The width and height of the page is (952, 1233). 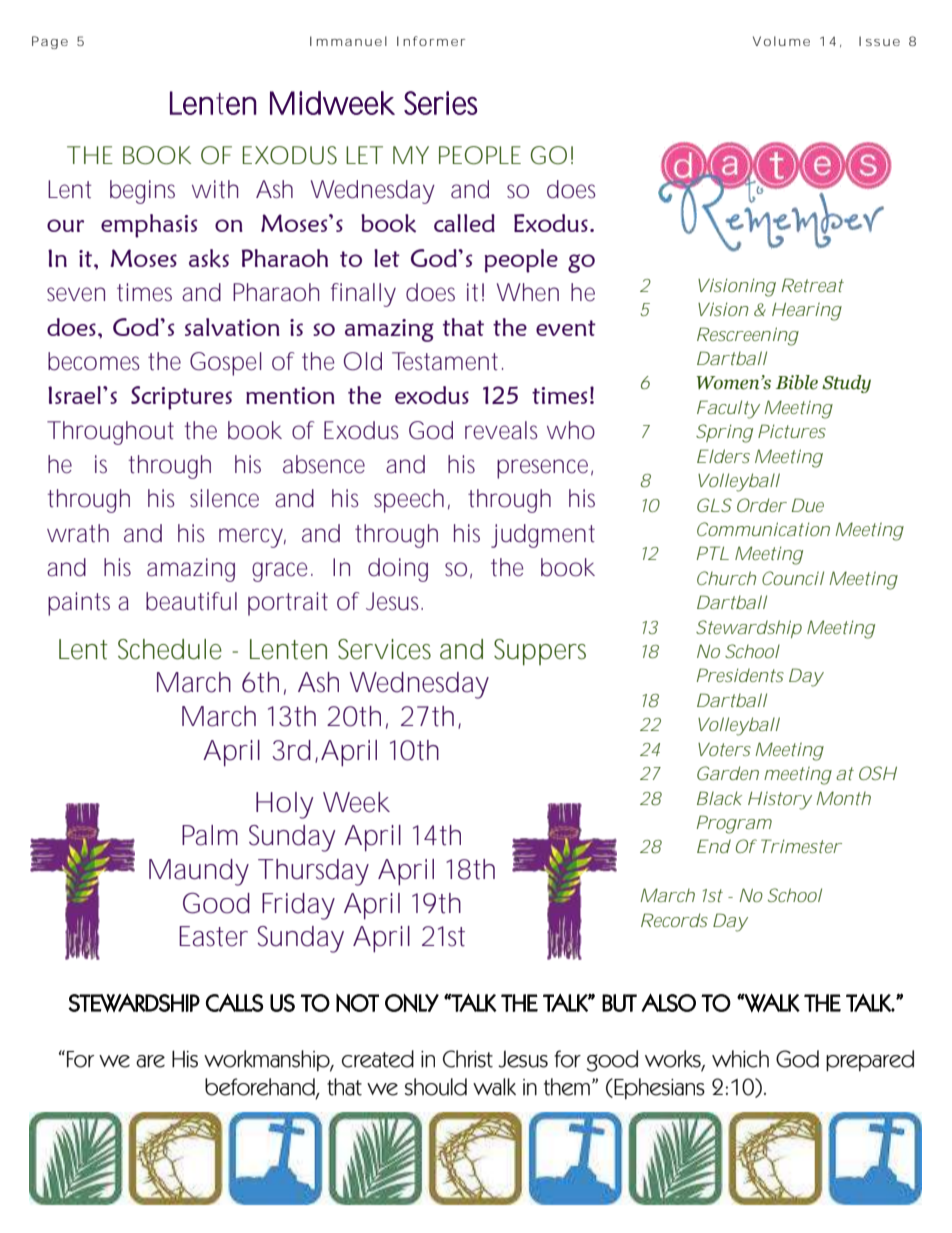 What do you see at coordinates (313, 872) in the page?
I see `Thursday` at bounding box center [313, 872].
